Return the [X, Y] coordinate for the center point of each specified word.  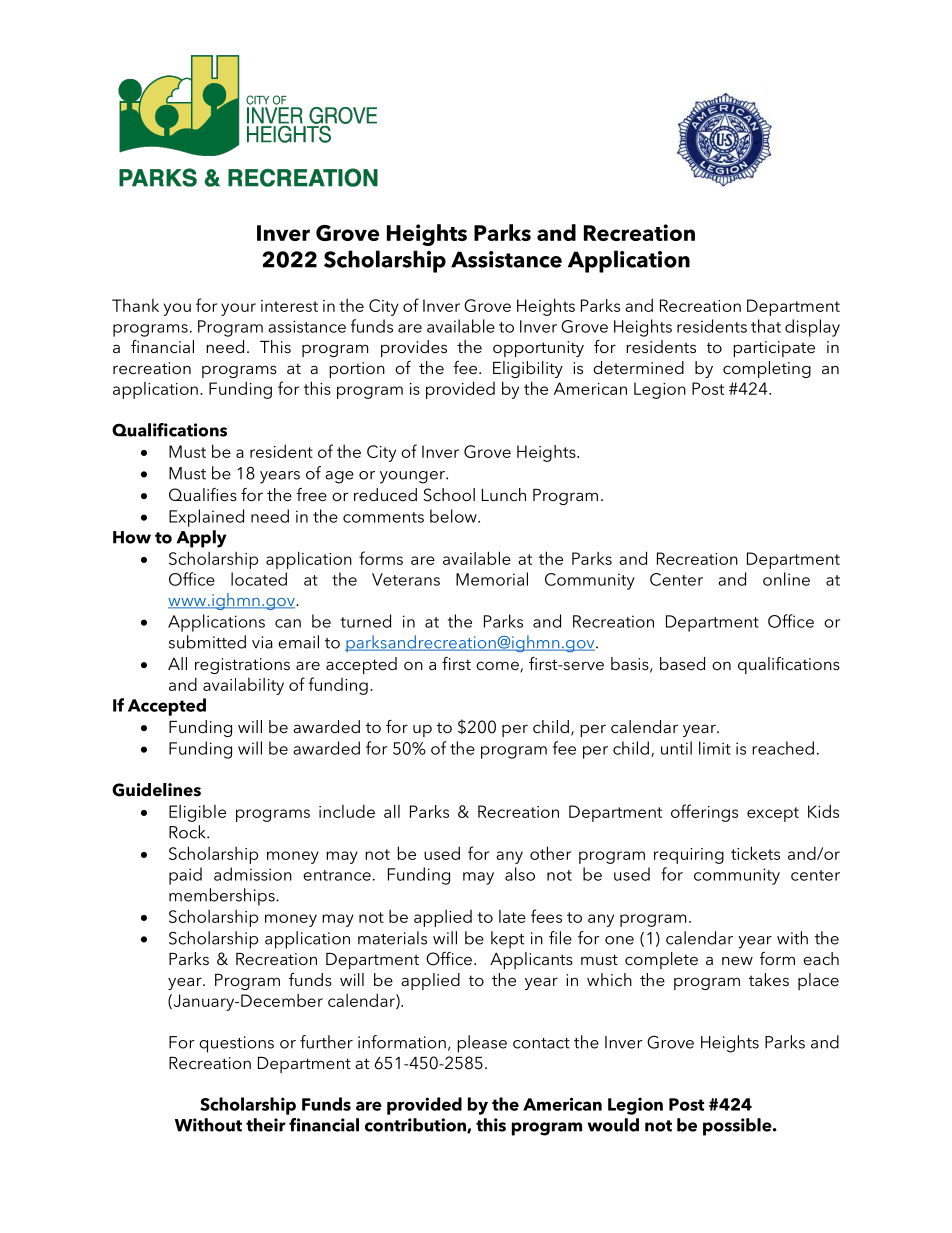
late [512, 916]
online [786, 579]
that [766, 326]
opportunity [538, 349]
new [737, 960]
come [498, 666]
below [454, 516]
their [266, 1125]
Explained [206, 518]
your [238, 309]
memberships [223, 897]
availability [243, 686]
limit [715, 748]
